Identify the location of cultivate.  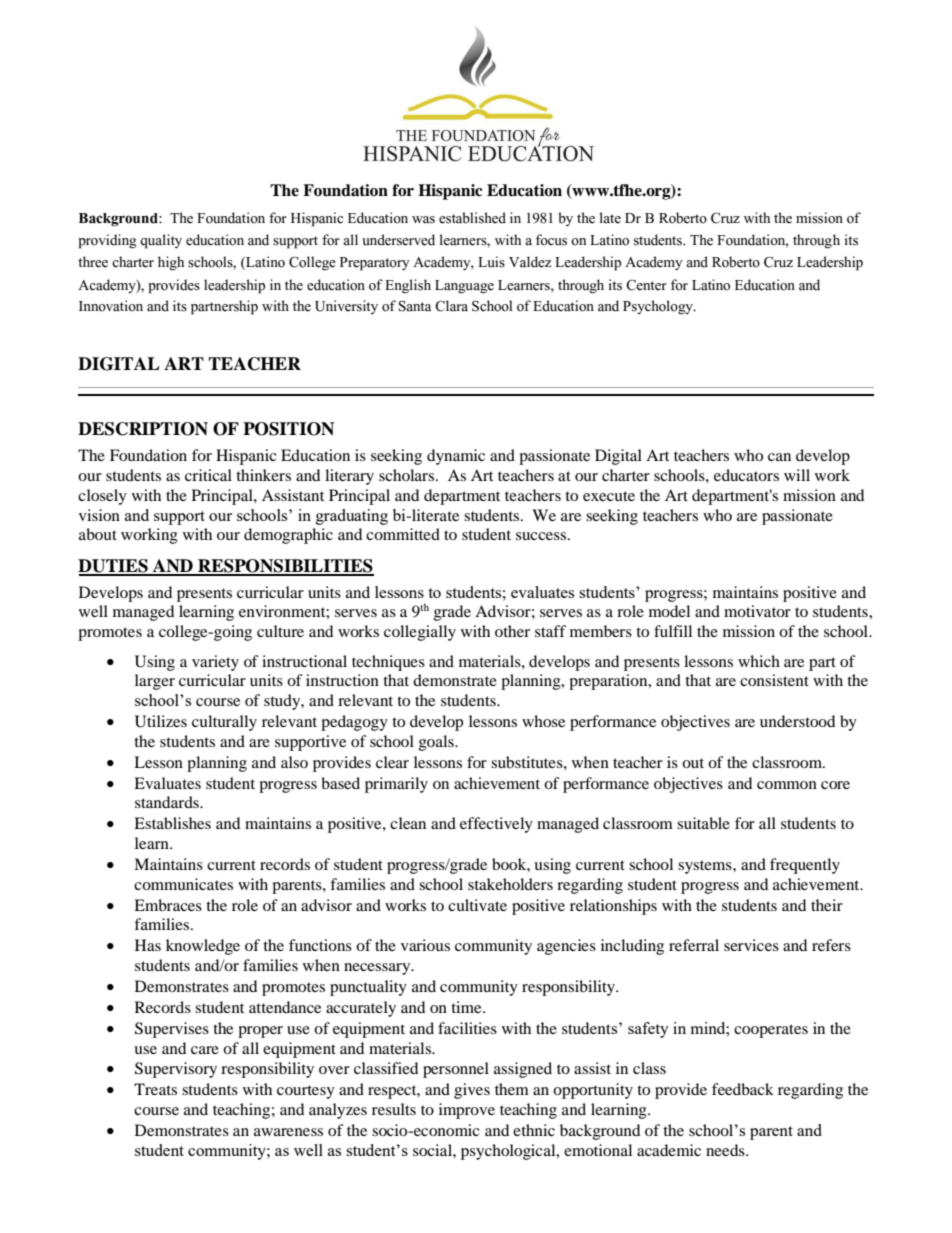
(477, 905).
